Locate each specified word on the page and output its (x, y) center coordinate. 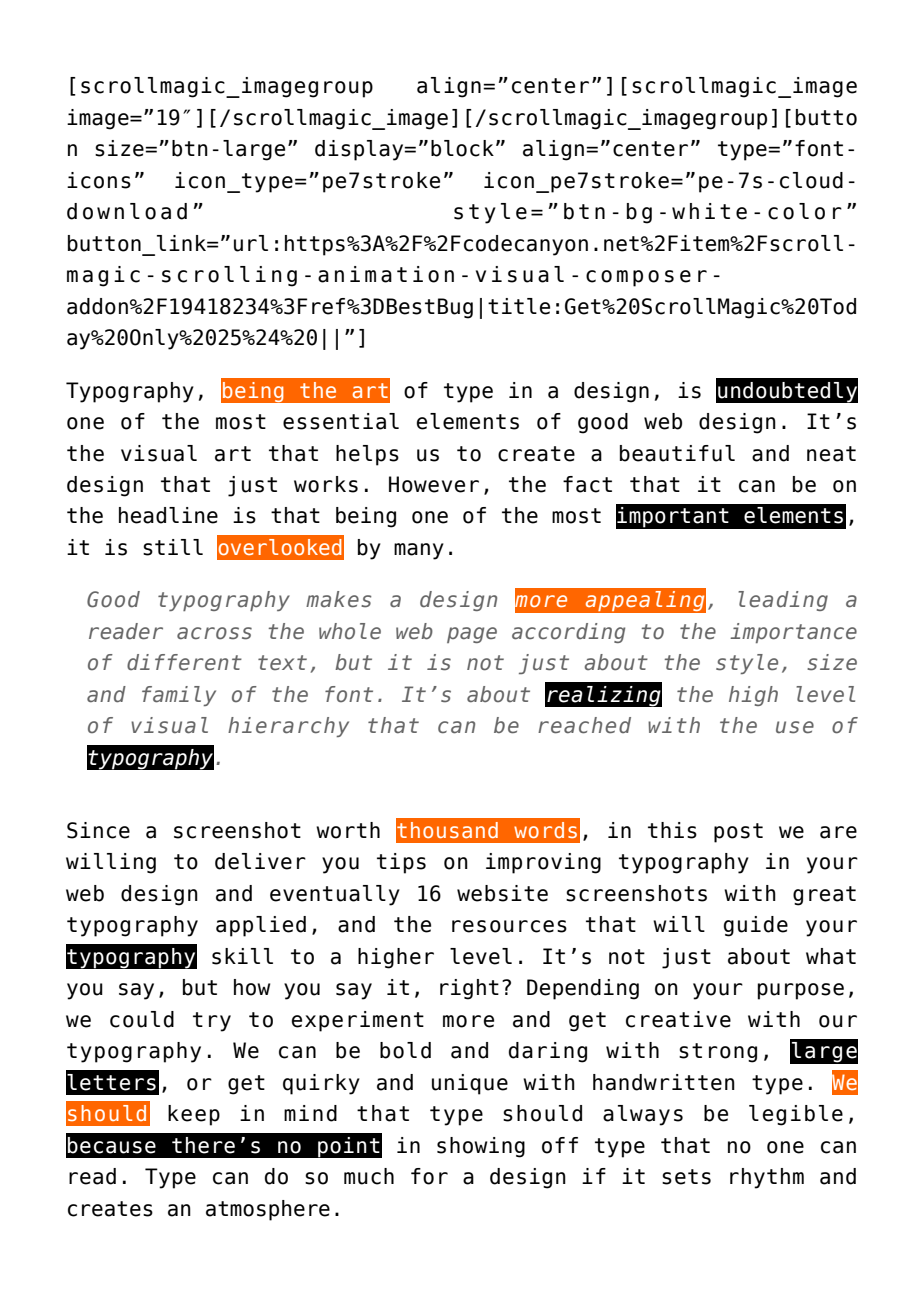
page (472, 635)
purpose (801, 991)
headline (168, 515)
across (214, 633)
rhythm (767, 1178)
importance (793, 633)
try (212, 1022)
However (434, 484)
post (738, 833)
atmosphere (268, 1210)
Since (98, 830)
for (429, 1176)
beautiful (677, 453)
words (545, 830)
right (469, 989)
